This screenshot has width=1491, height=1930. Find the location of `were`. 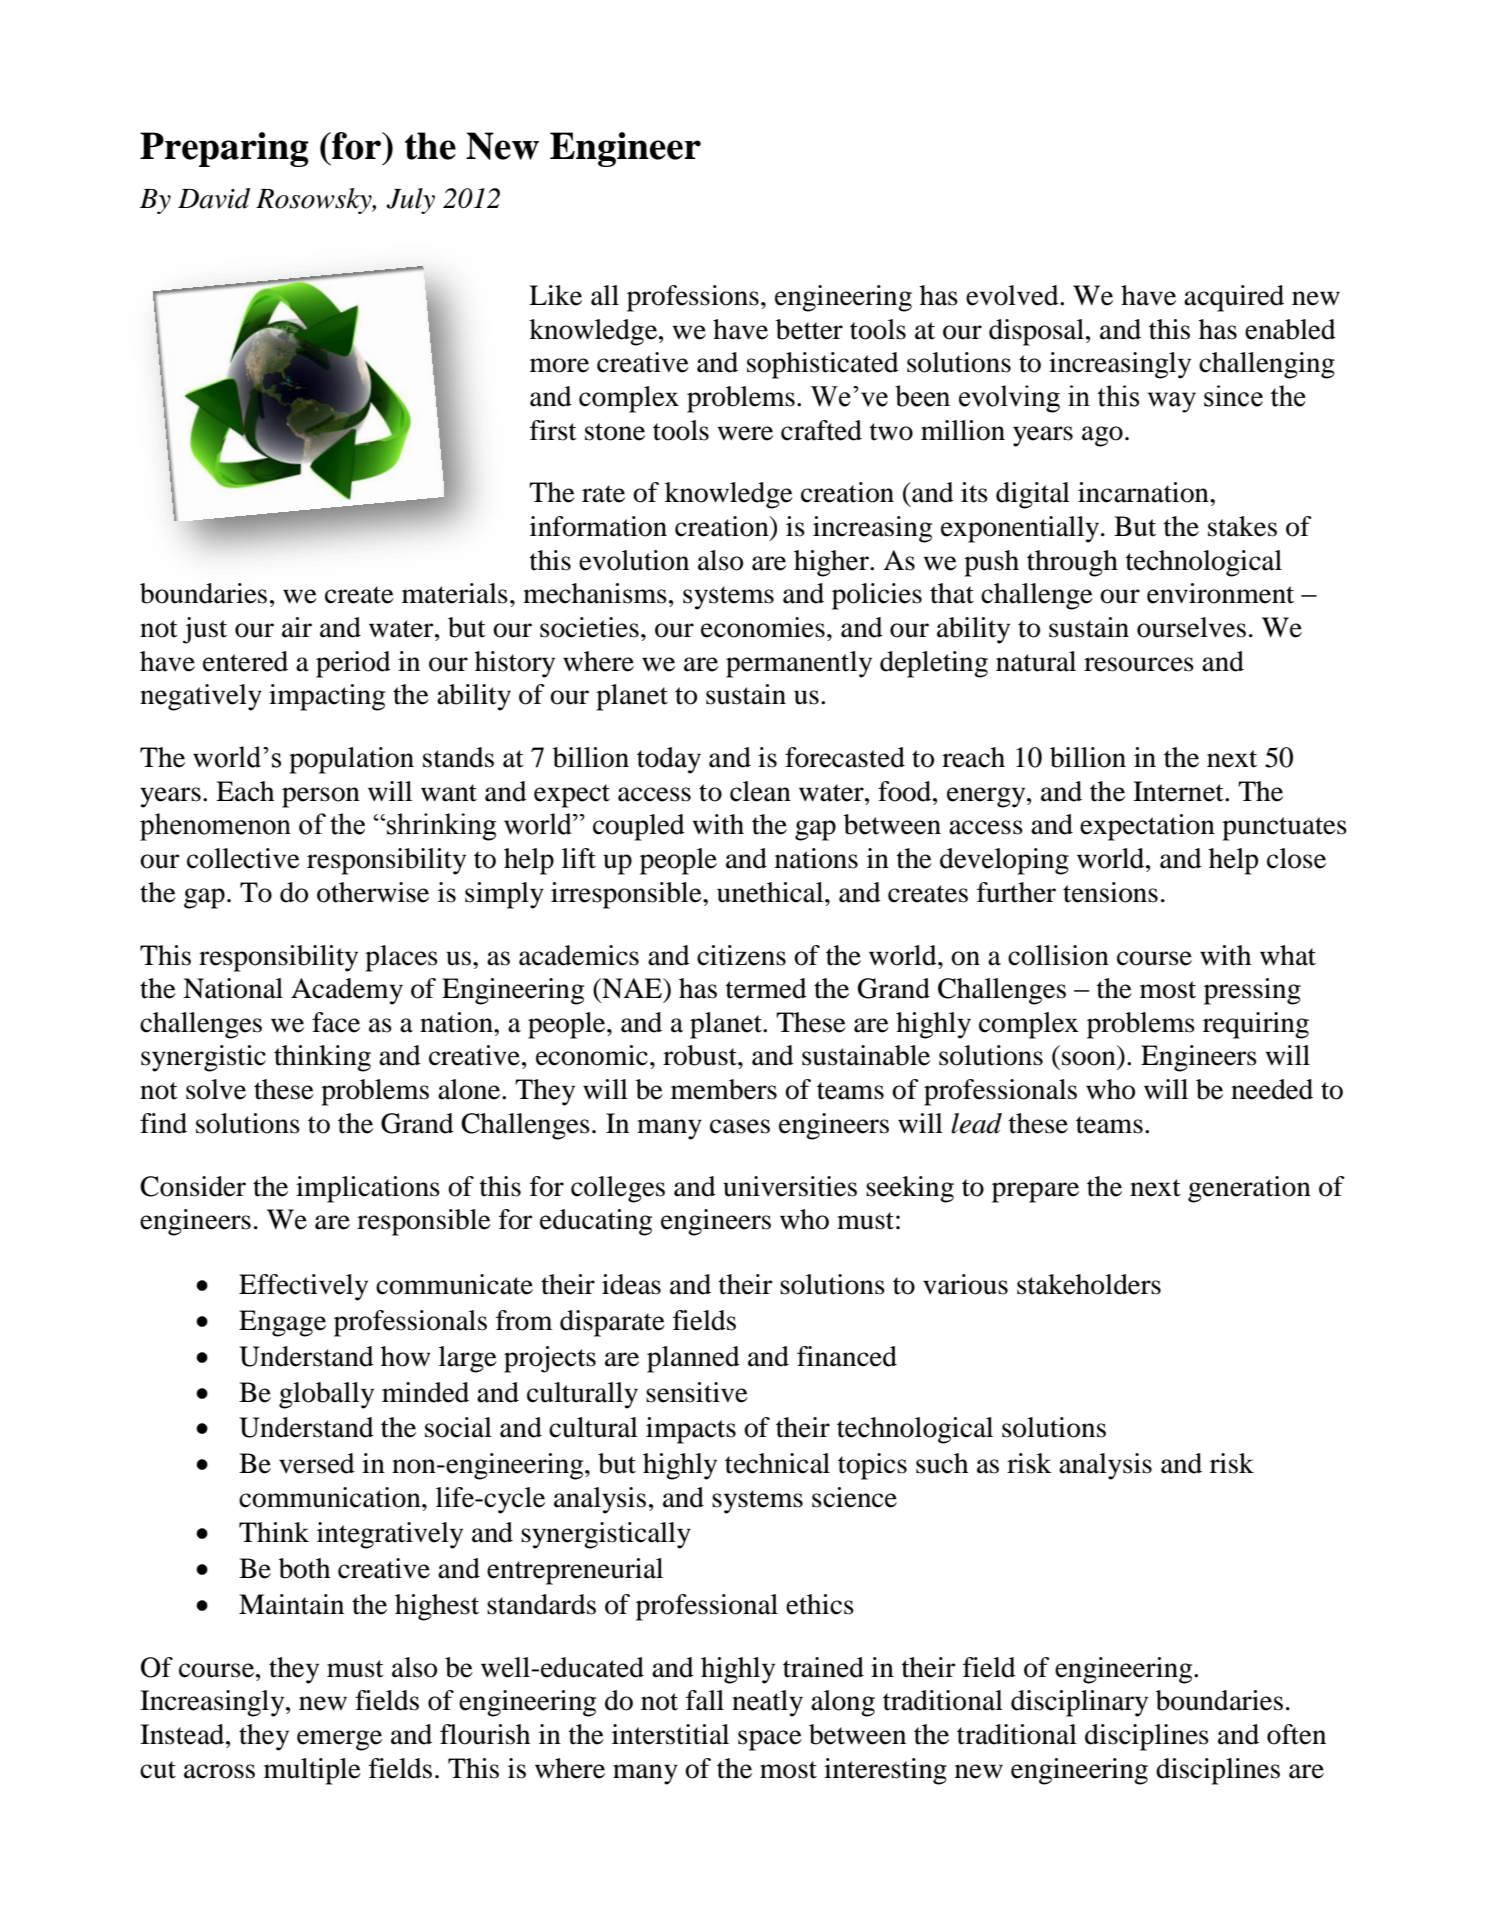

were is located at coordinates (745, 433).
